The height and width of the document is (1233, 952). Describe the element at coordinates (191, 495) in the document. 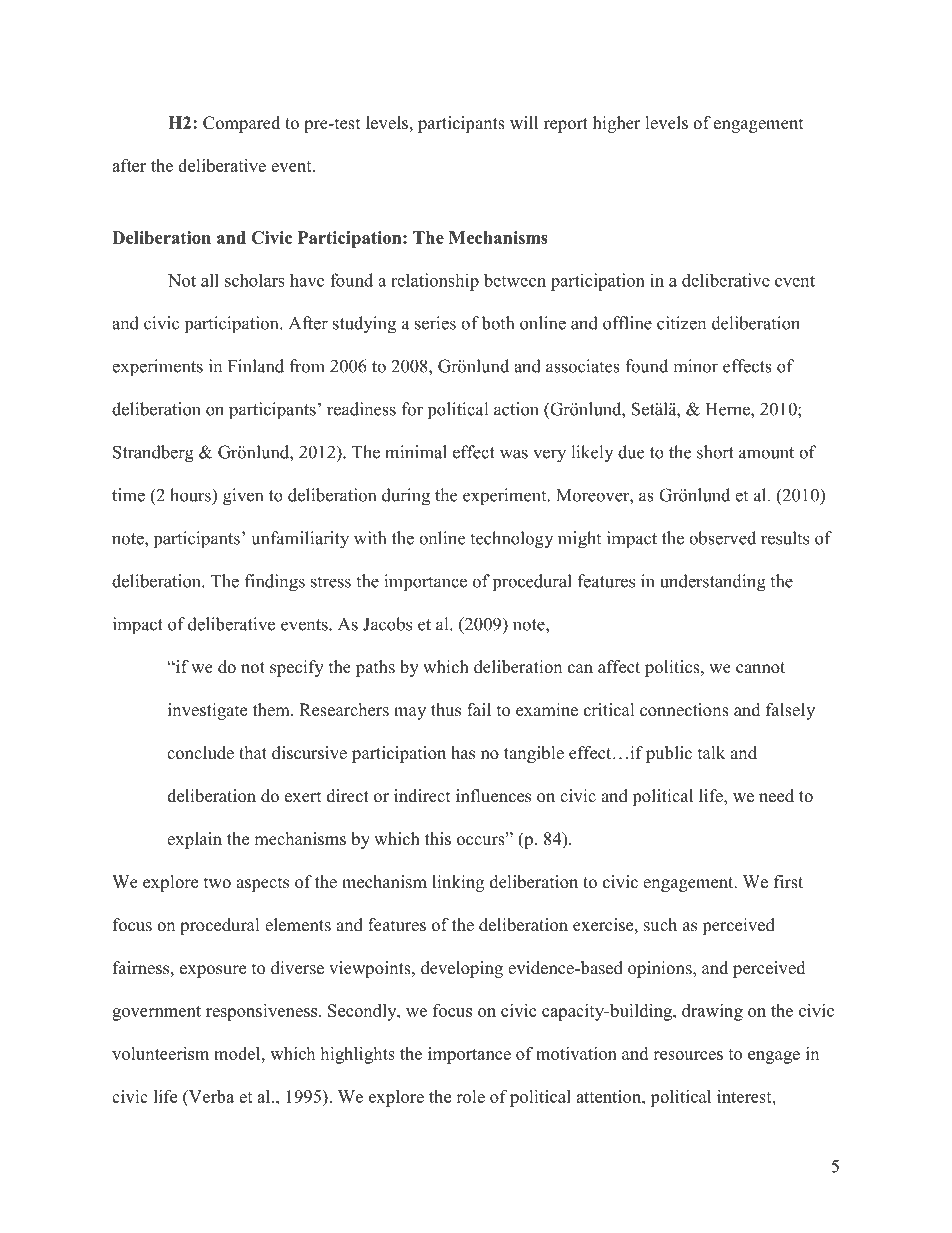

I see `hours` at that location.
